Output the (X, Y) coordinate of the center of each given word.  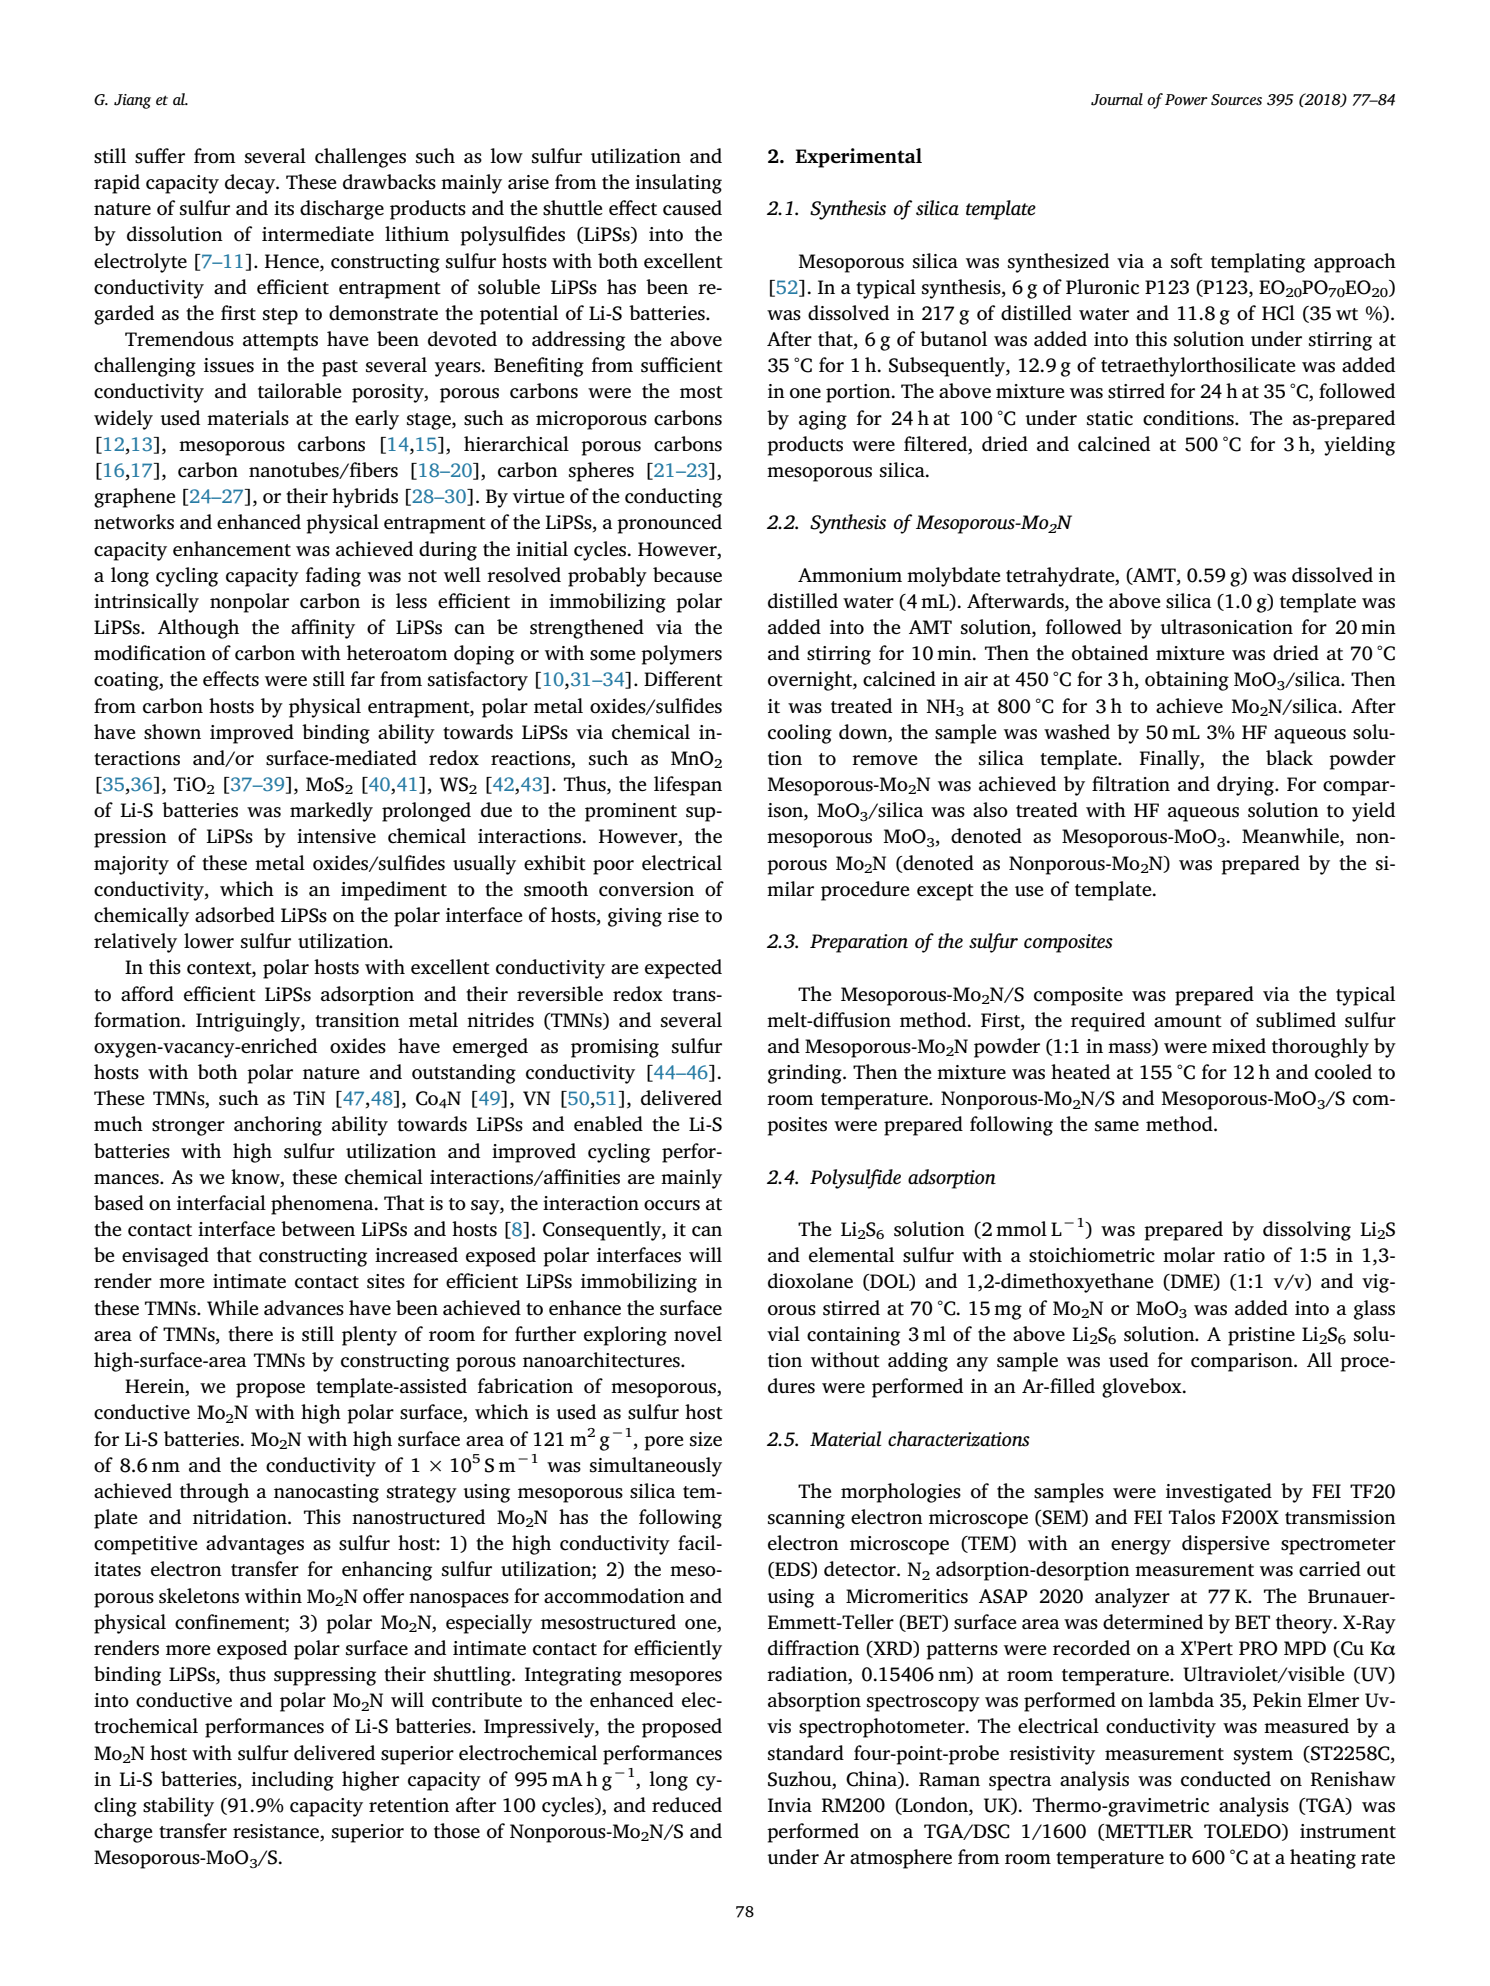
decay (251, 184)
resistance (277, 1832)
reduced (687, 1805)
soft (1187, 261)
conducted (1226, 1779)
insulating (678, 184)
